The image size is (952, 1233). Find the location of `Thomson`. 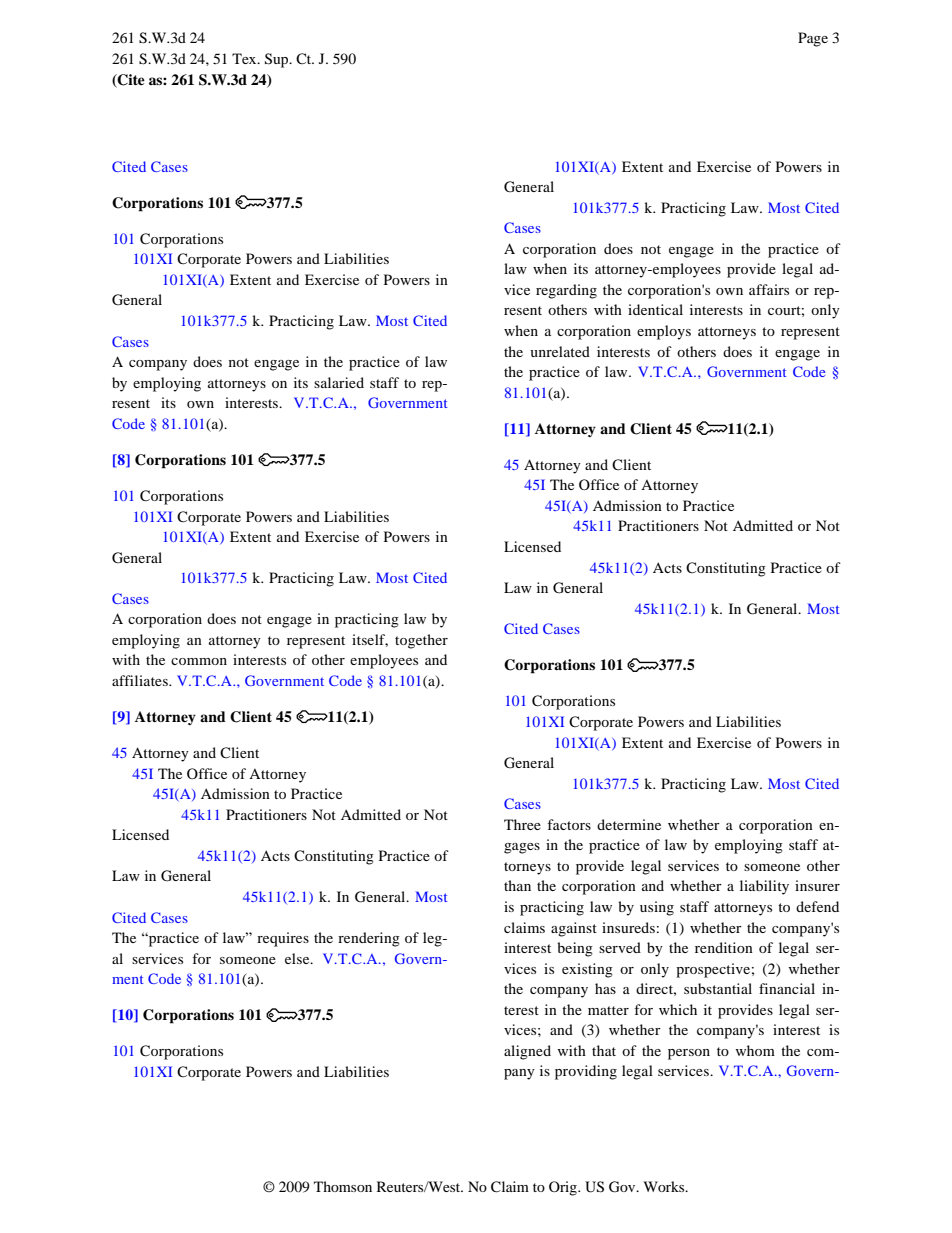

Thomson is located at coordinates (343, 1186).
